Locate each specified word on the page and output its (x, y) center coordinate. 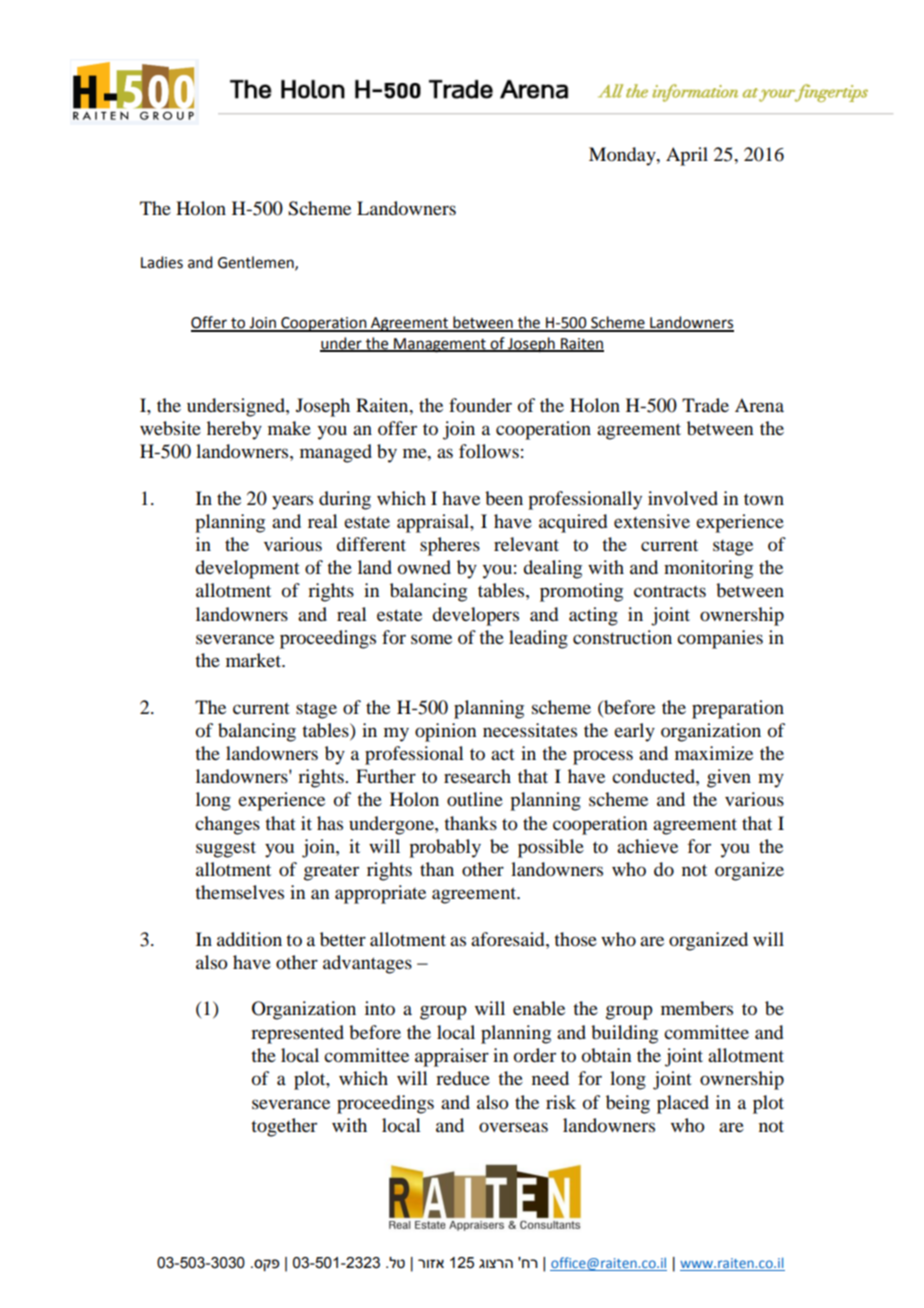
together (284, 1127)
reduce (463, 1078)
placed (683, 1104)
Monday (623, 156)
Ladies (162, 262)
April (687, 156)
